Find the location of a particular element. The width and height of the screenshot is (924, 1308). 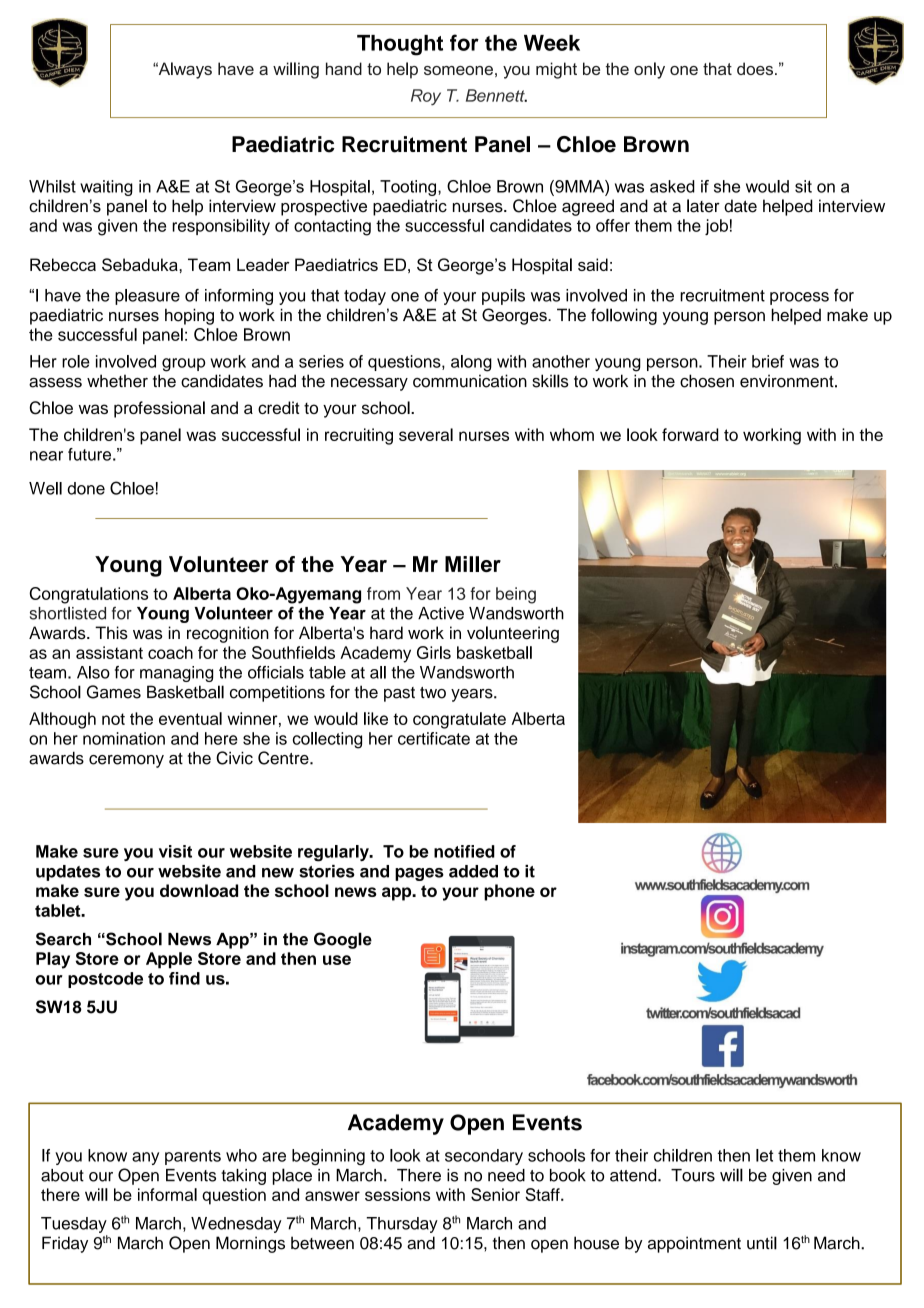

does is located at coordinates (755, 68).
